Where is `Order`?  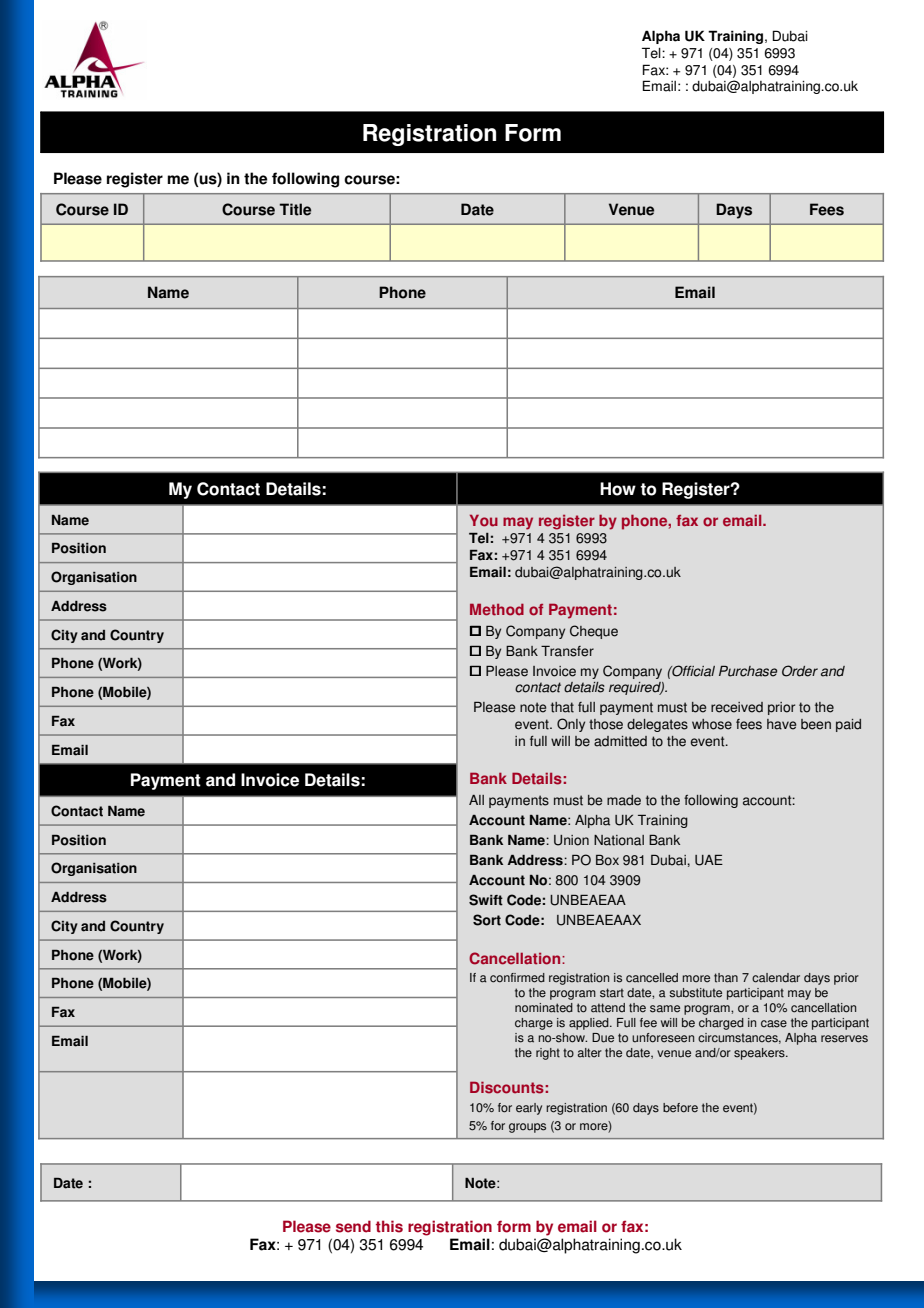
Order is located at coordinates (800, 671).
